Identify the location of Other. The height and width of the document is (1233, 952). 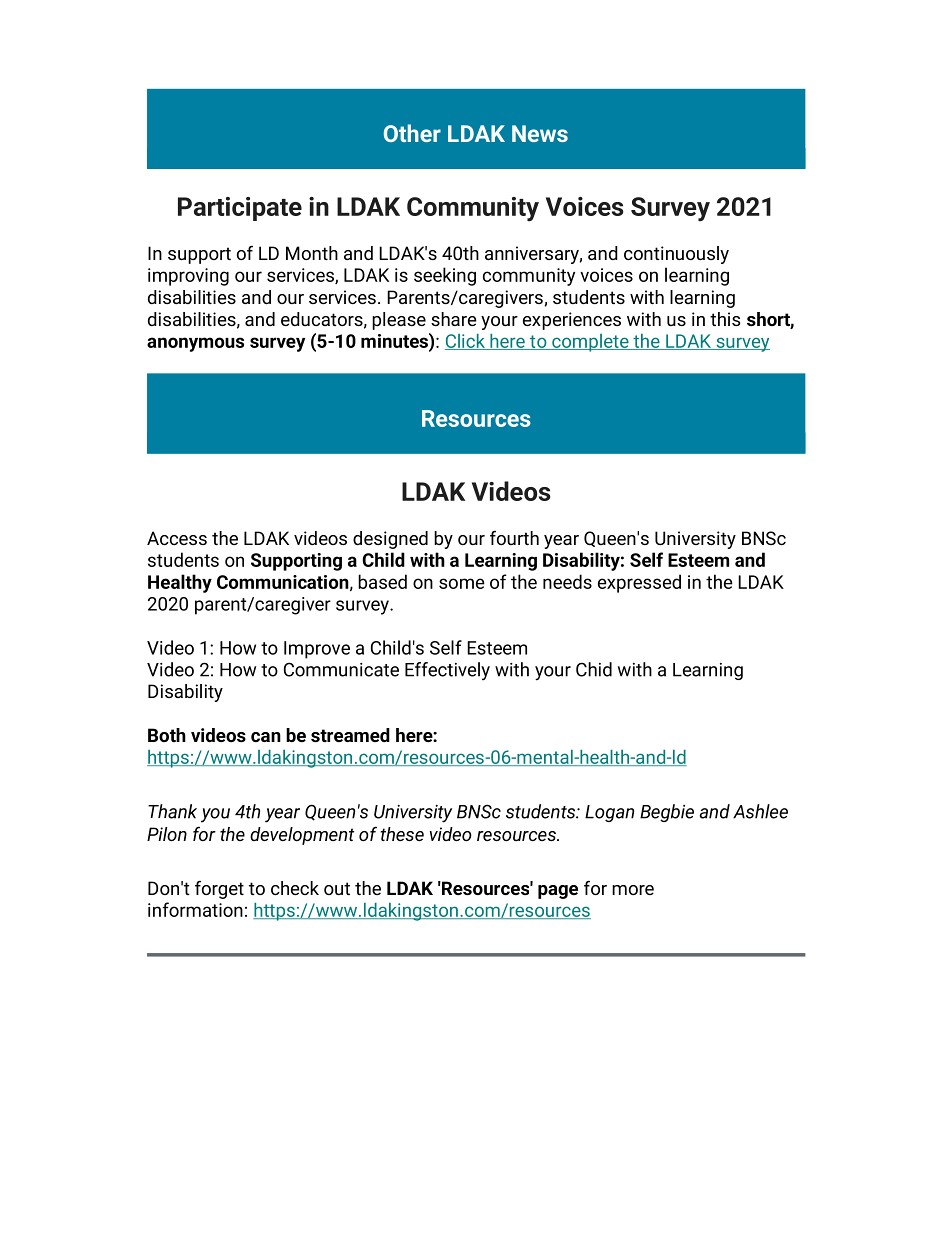
(412, 133).
